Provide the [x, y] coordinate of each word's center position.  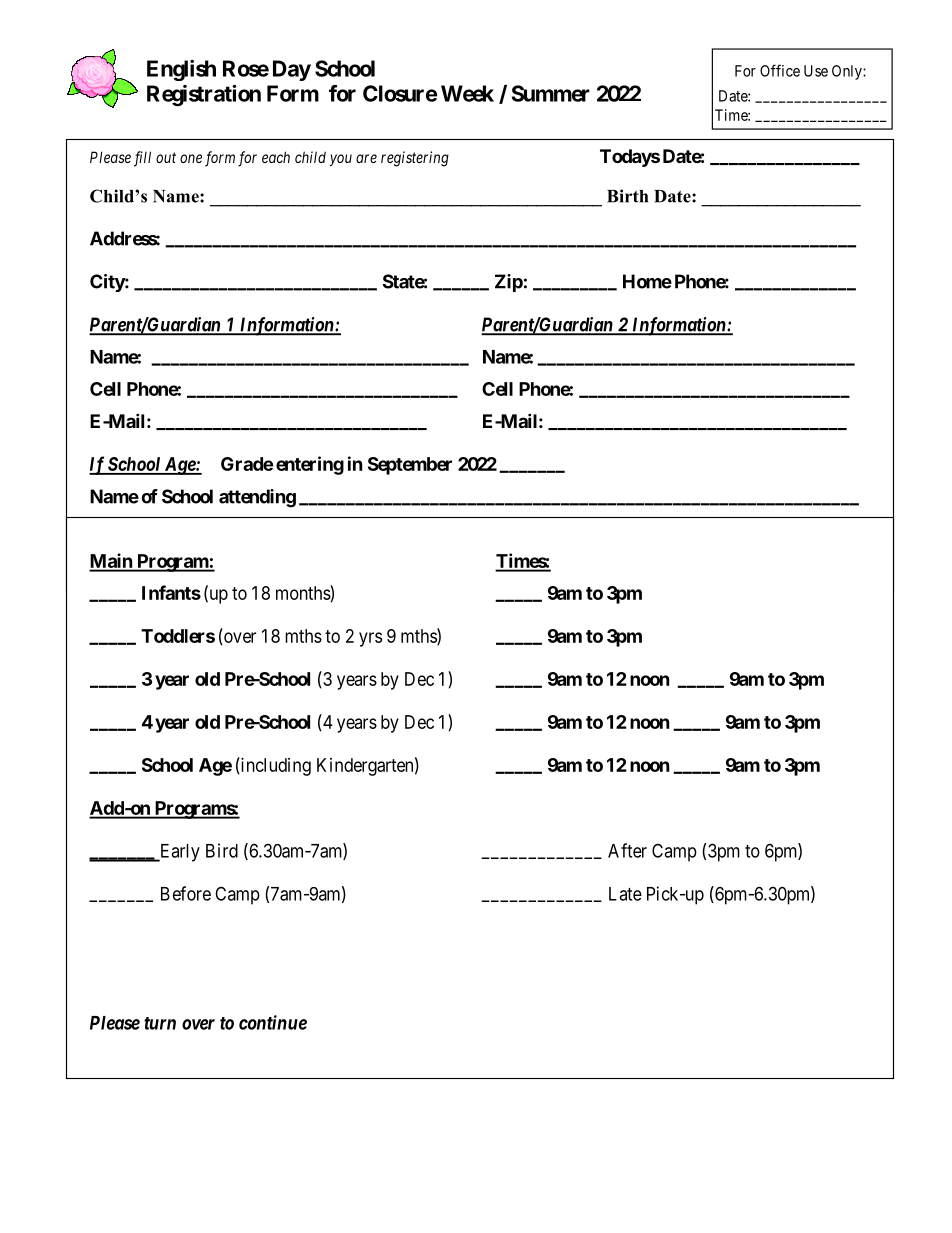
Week [467, 93]
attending [257, 498]
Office [780, 70]
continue [273, 1022]
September [410, 466]
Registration [204, 95]
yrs [370, 639]
